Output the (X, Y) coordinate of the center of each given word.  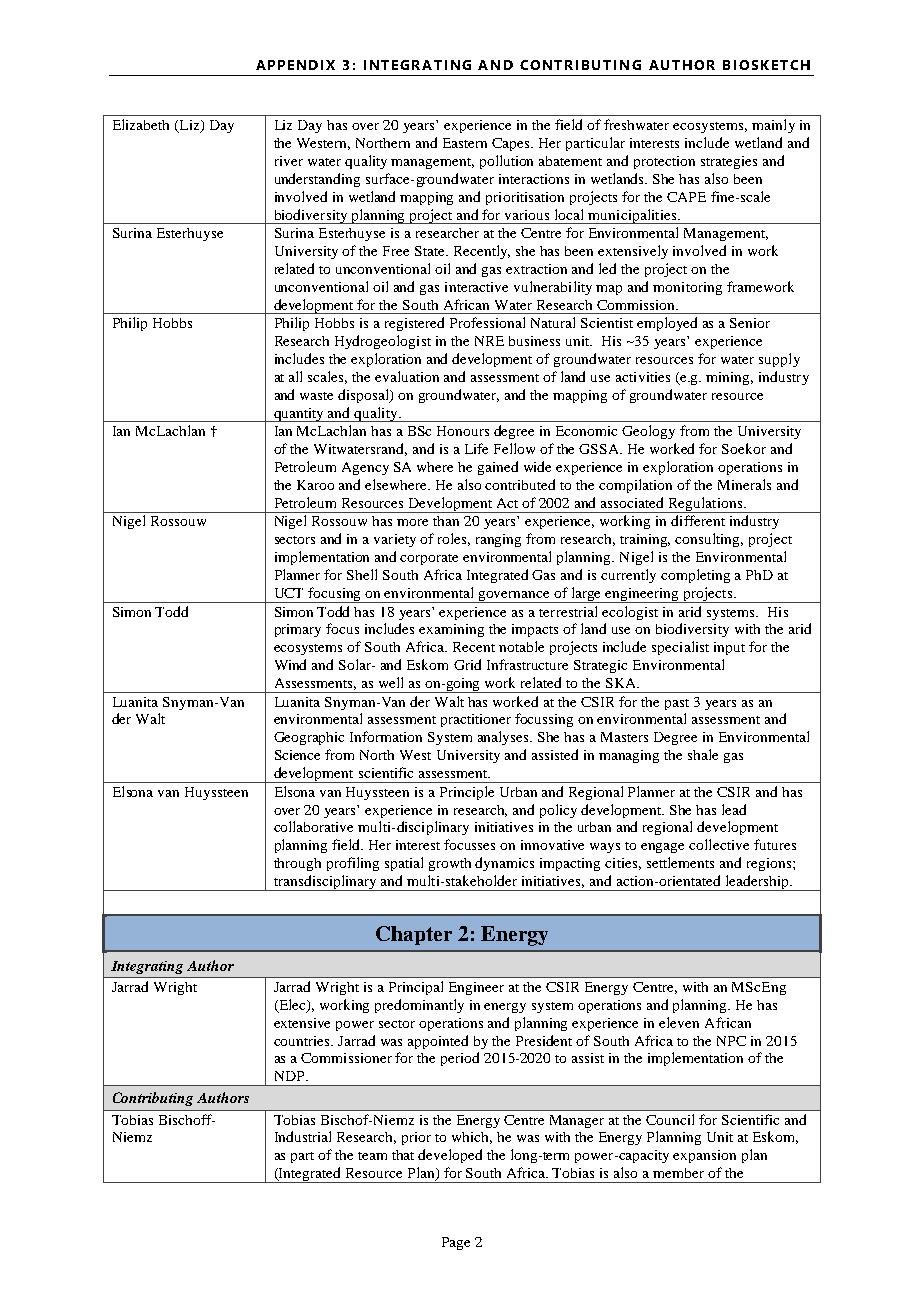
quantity (299, 415)
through (297, 864)
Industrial (303, 1136)
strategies (729, 162)
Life (476, 448)
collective (719, 844)
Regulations (705, 505)
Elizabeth (141, 124)
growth (450, 864)
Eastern (465, 143)
